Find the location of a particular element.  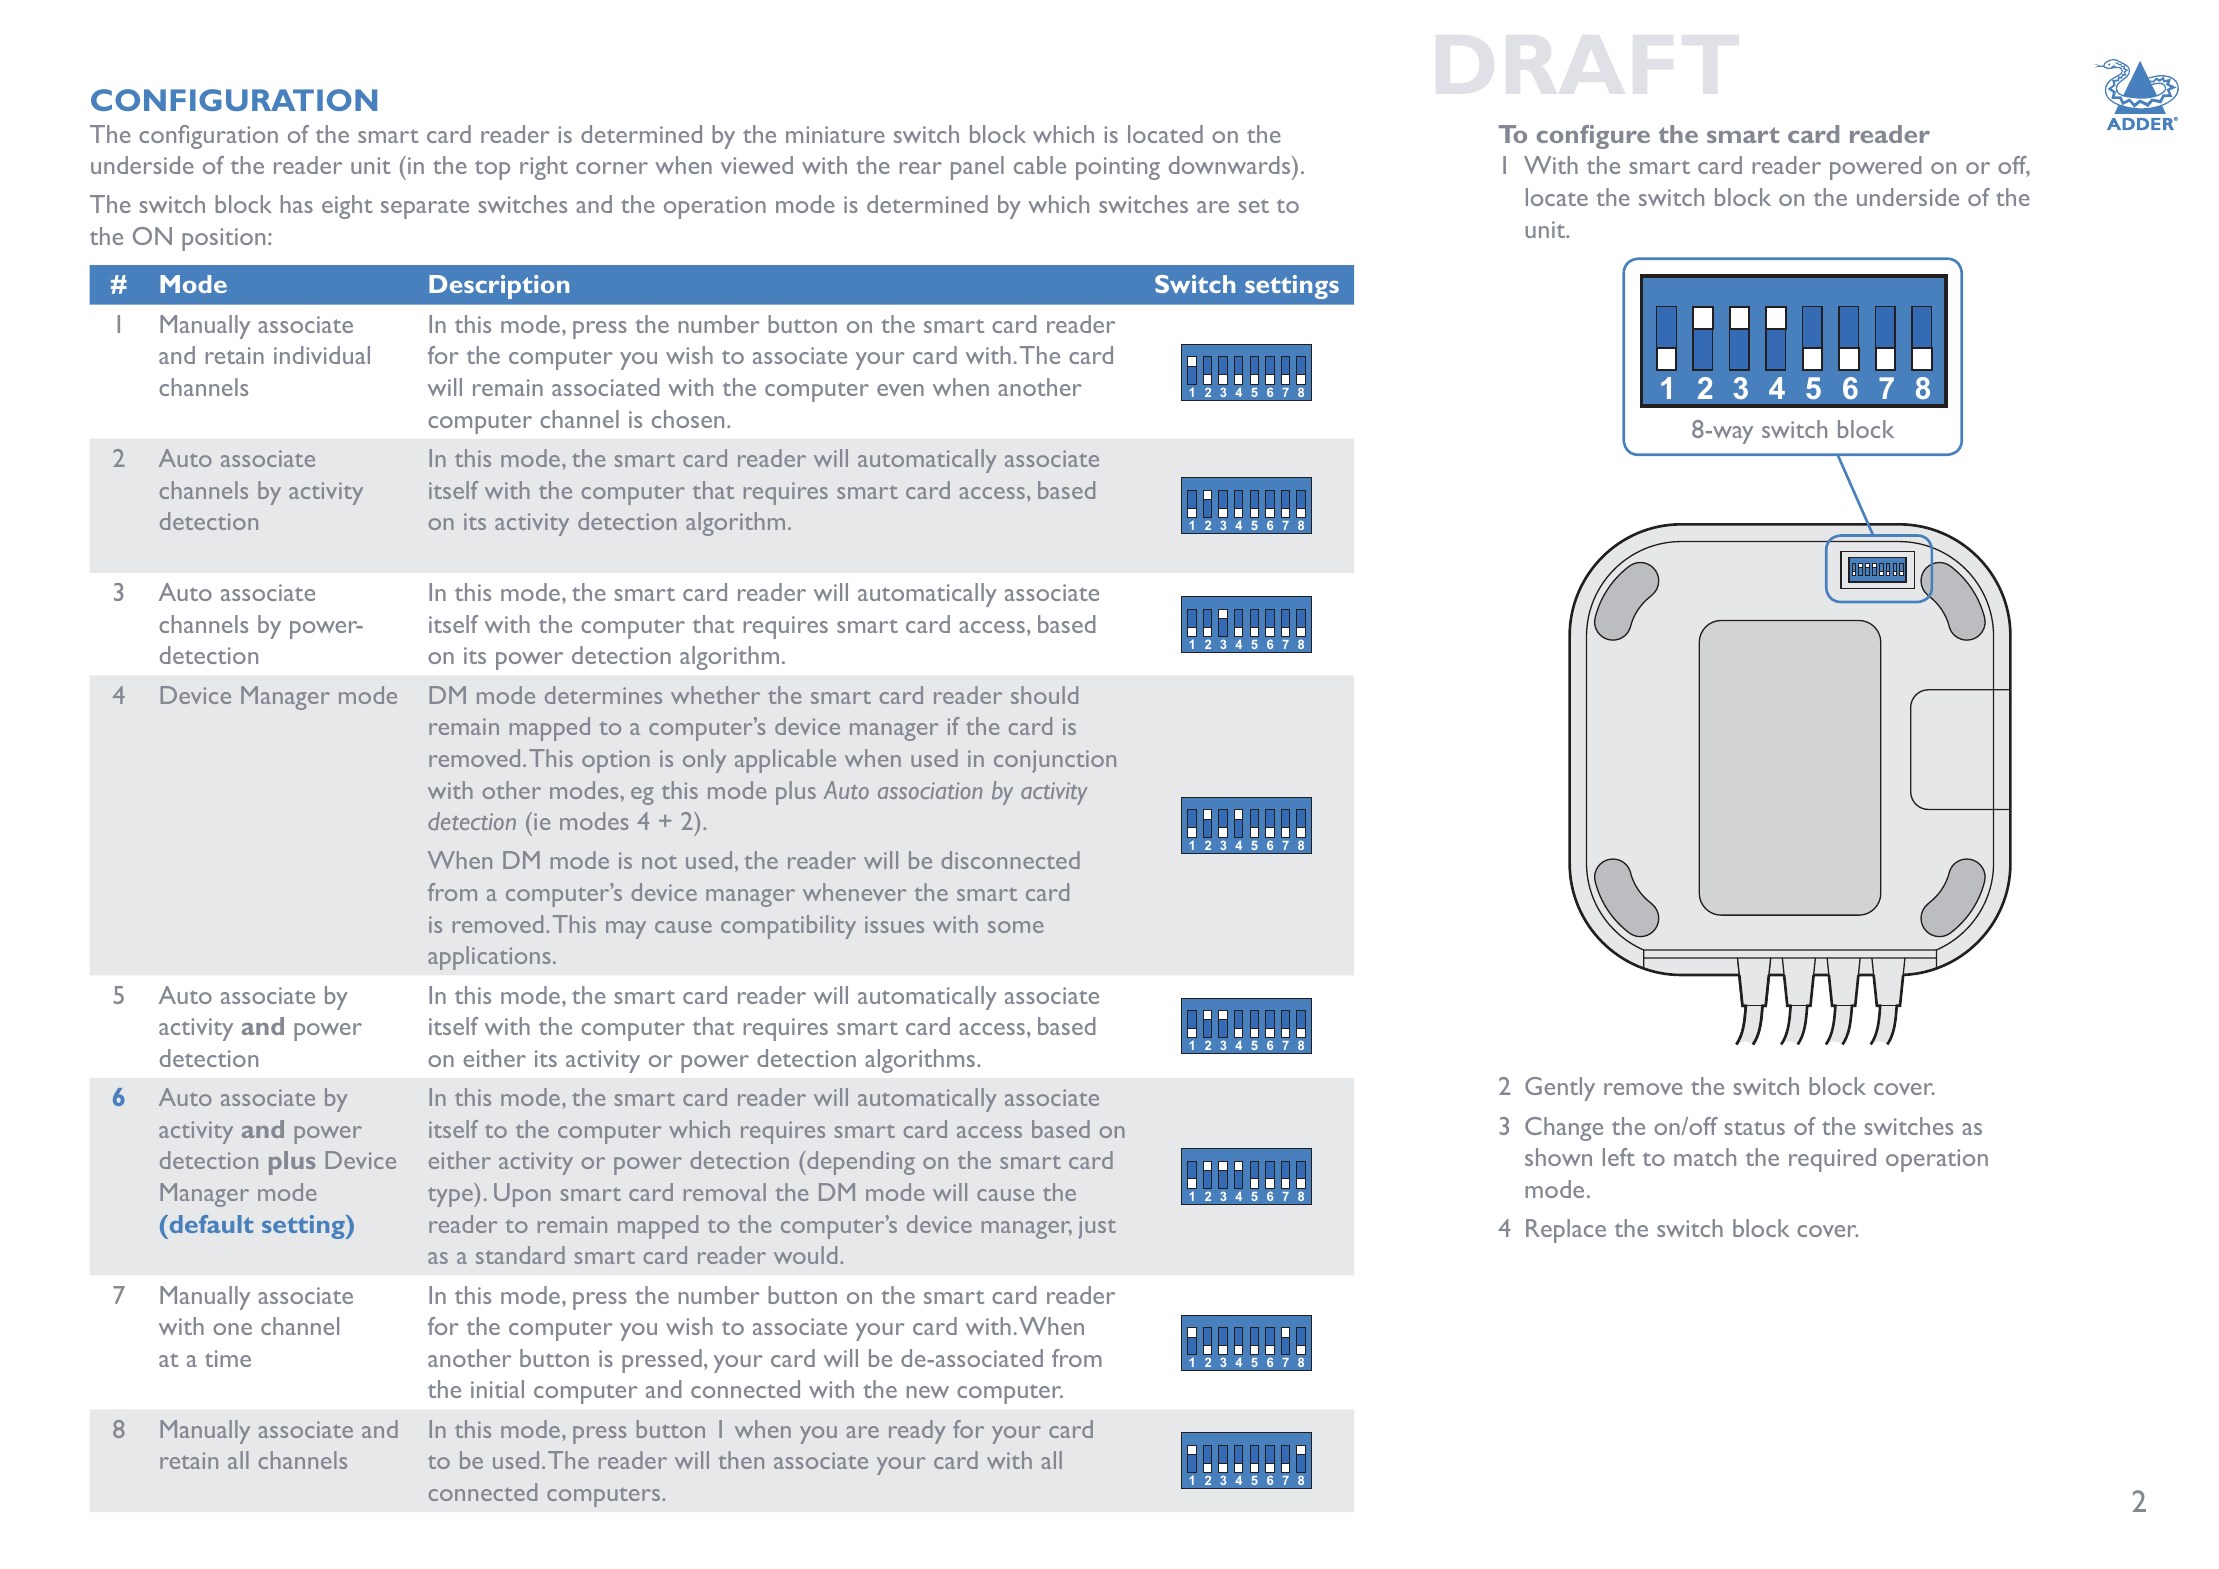

separate is located at coordinates (425, 209).
